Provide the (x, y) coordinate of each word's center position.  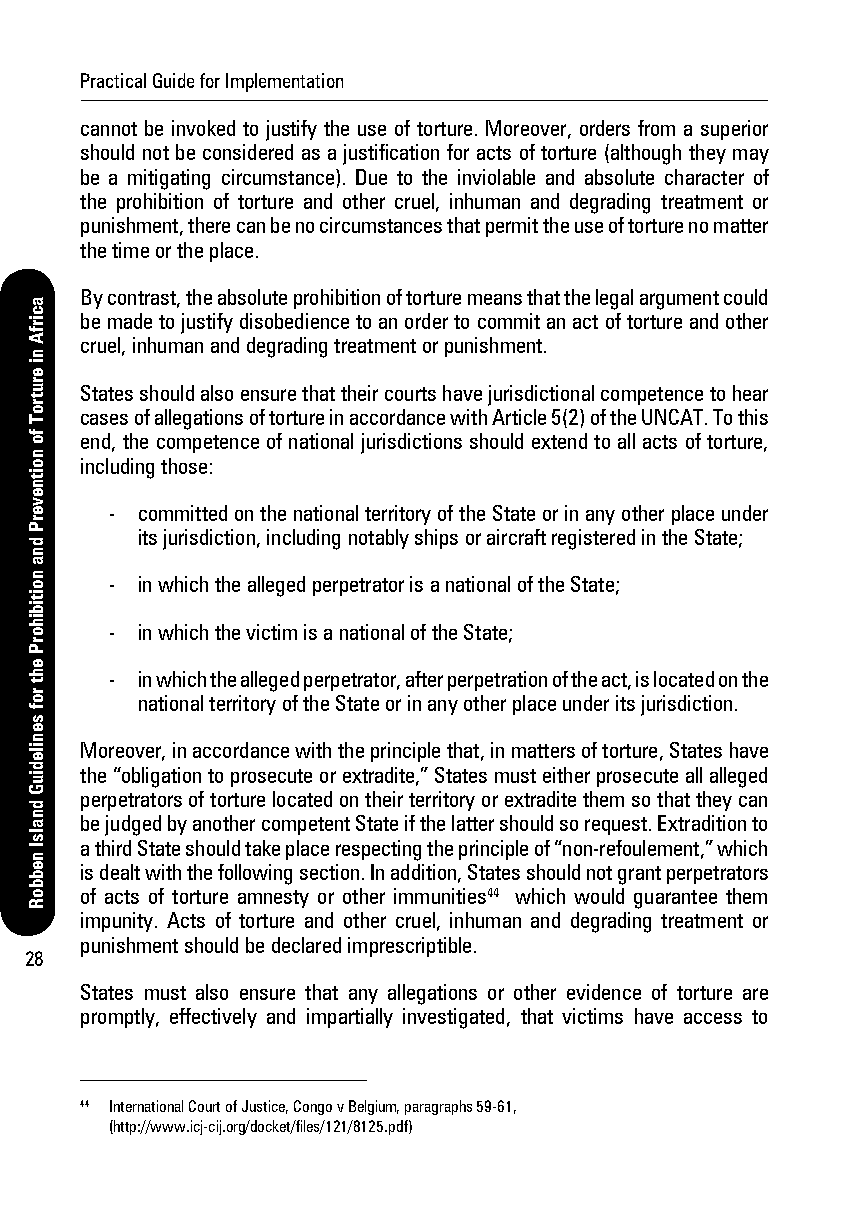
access (713, 1018)
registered (593, 539)
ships (436, 539)
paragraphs (438, 1107)
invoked (203, 128)
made (130, 321)
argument (679, 300)
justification (391, 154)
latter (473, 823)
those (184, 466)
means (495, 299)
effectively (213, 1018)
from (656, 128)
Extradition (702, 823)
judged (133, 825)
